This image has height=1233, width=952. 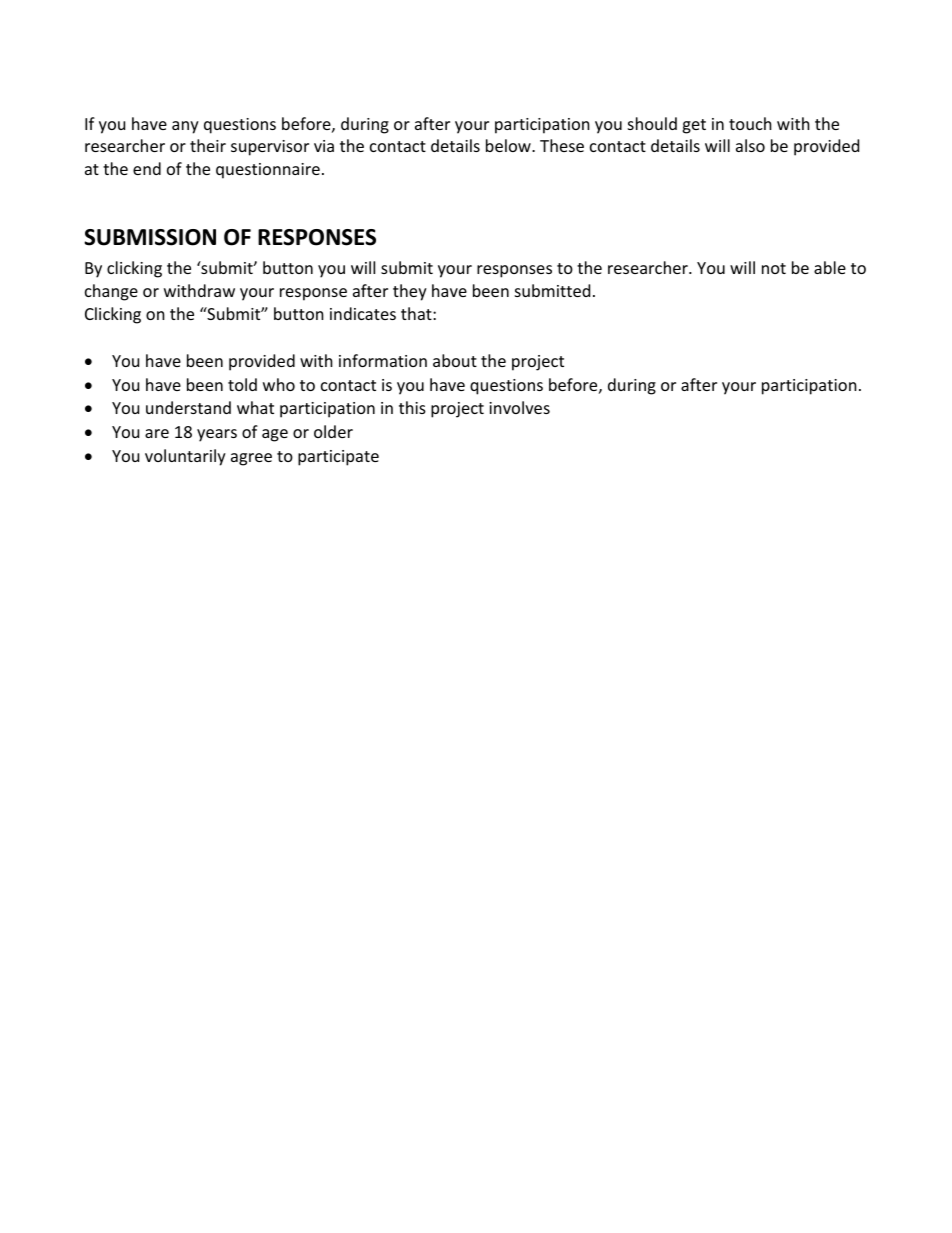 I want to click on below, so click(x=509, y=145).
